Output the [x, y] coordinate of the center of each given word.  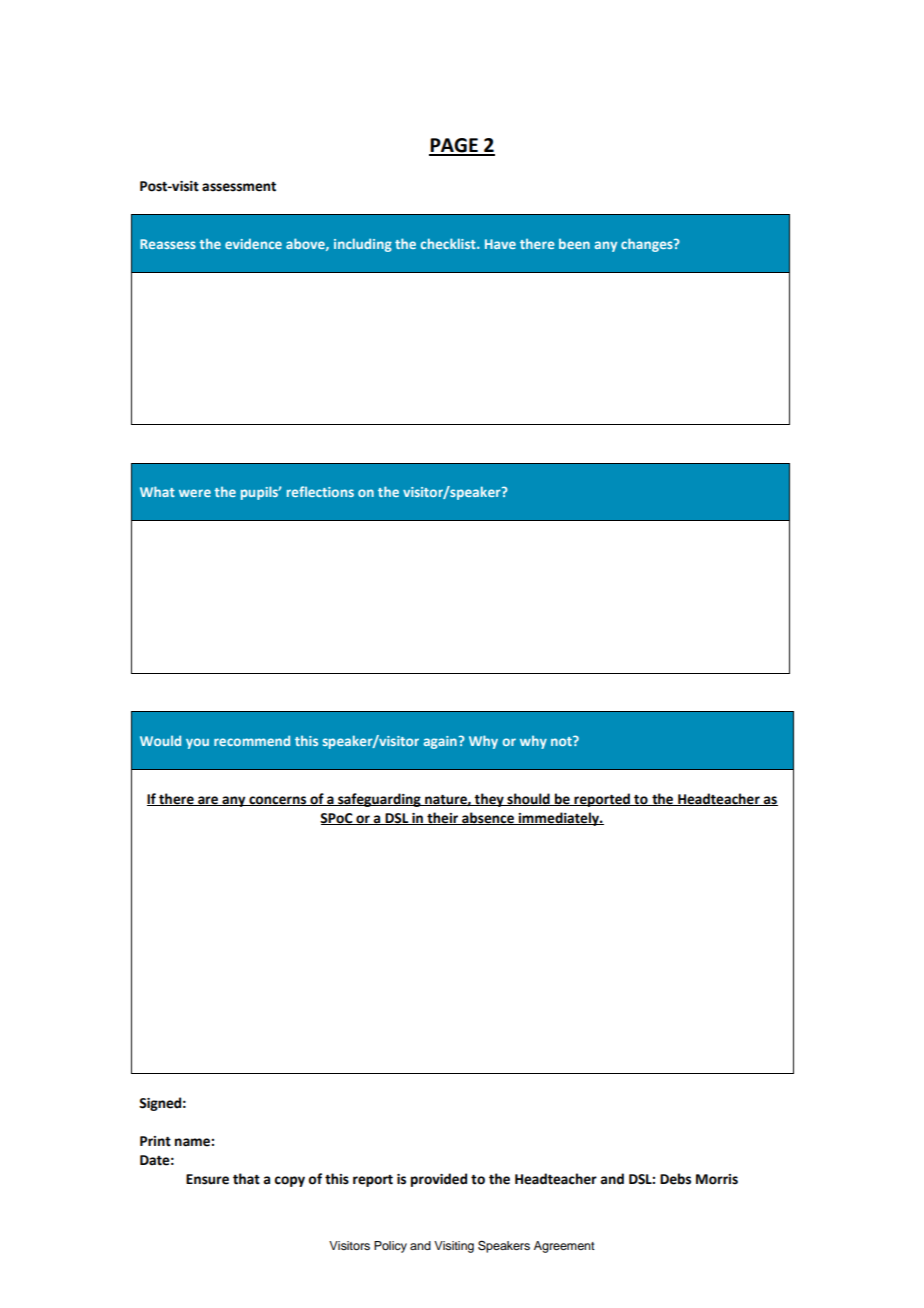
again [440, 742]
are [208, 801]
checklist [449, 243]
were [195, 493]
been [574, 243]
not [562, 741]
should [528, 799]
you [197, 743]
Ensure [207, 1179]
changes [648, 245]
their [442, 818]
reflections [320, 491]
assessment [239, 187]
